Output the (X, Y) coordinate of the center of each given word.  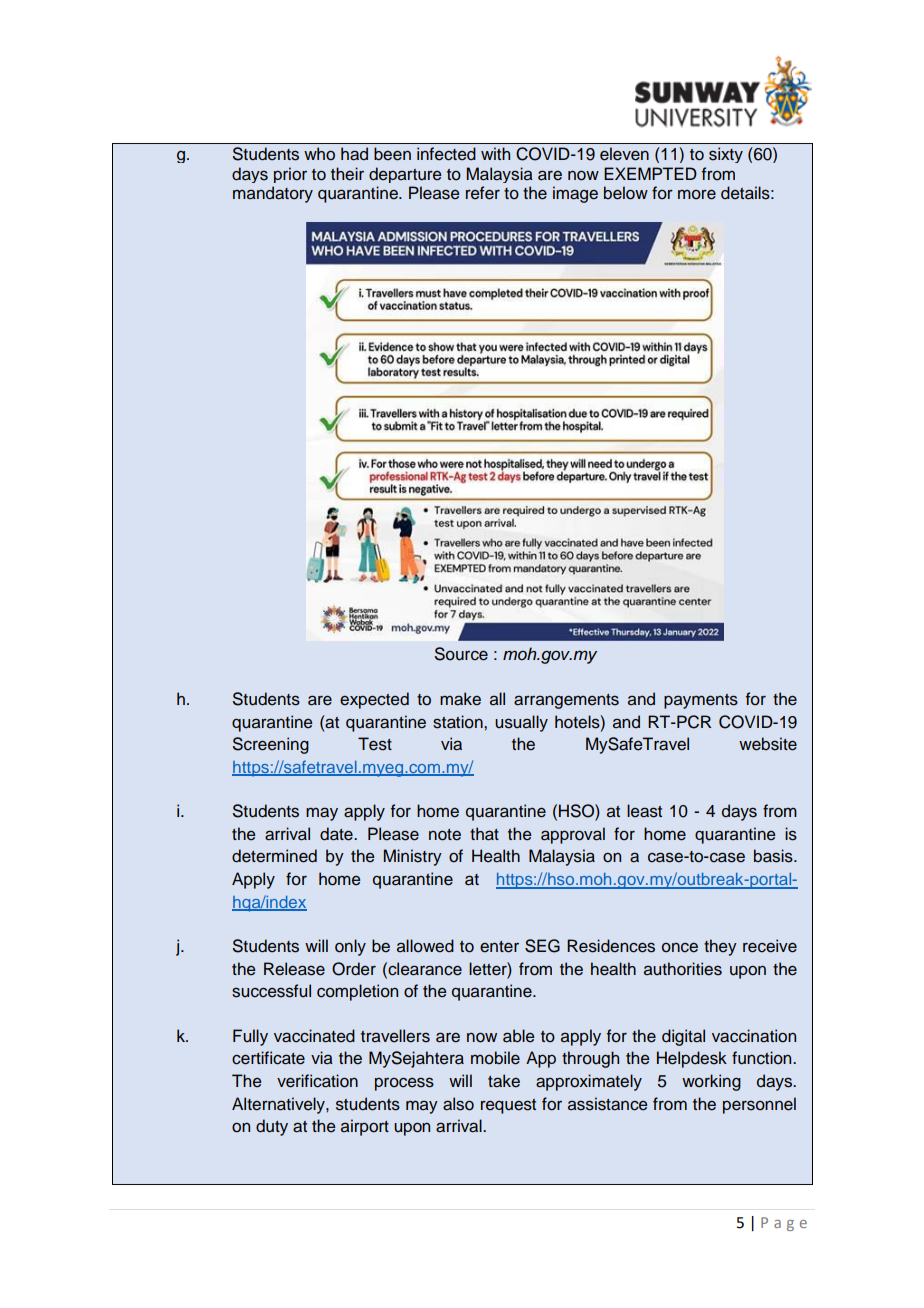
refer (483, 193)
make (460, 699)
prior (290, 175)
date (337, 834)
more (697, 194)
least (644, 811)
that (484, 834)
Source (461, 654)
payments (701, 701)
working (711, 1082)
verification (317, 1081)
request (508, 1106)
